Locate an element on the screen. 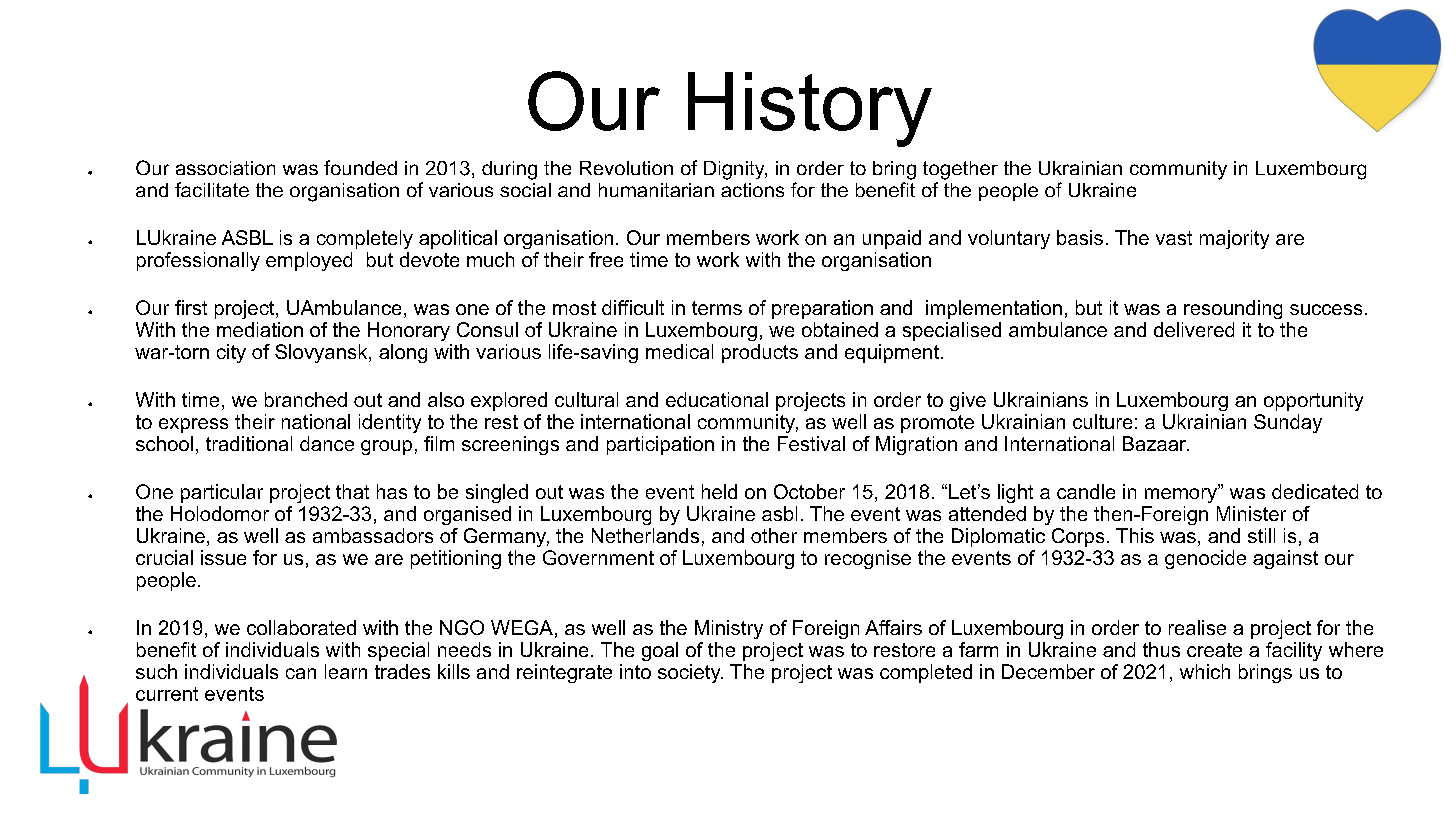 This screenshot has height=818, width=1456. ambassadors is located at coordinates (373, 535).
